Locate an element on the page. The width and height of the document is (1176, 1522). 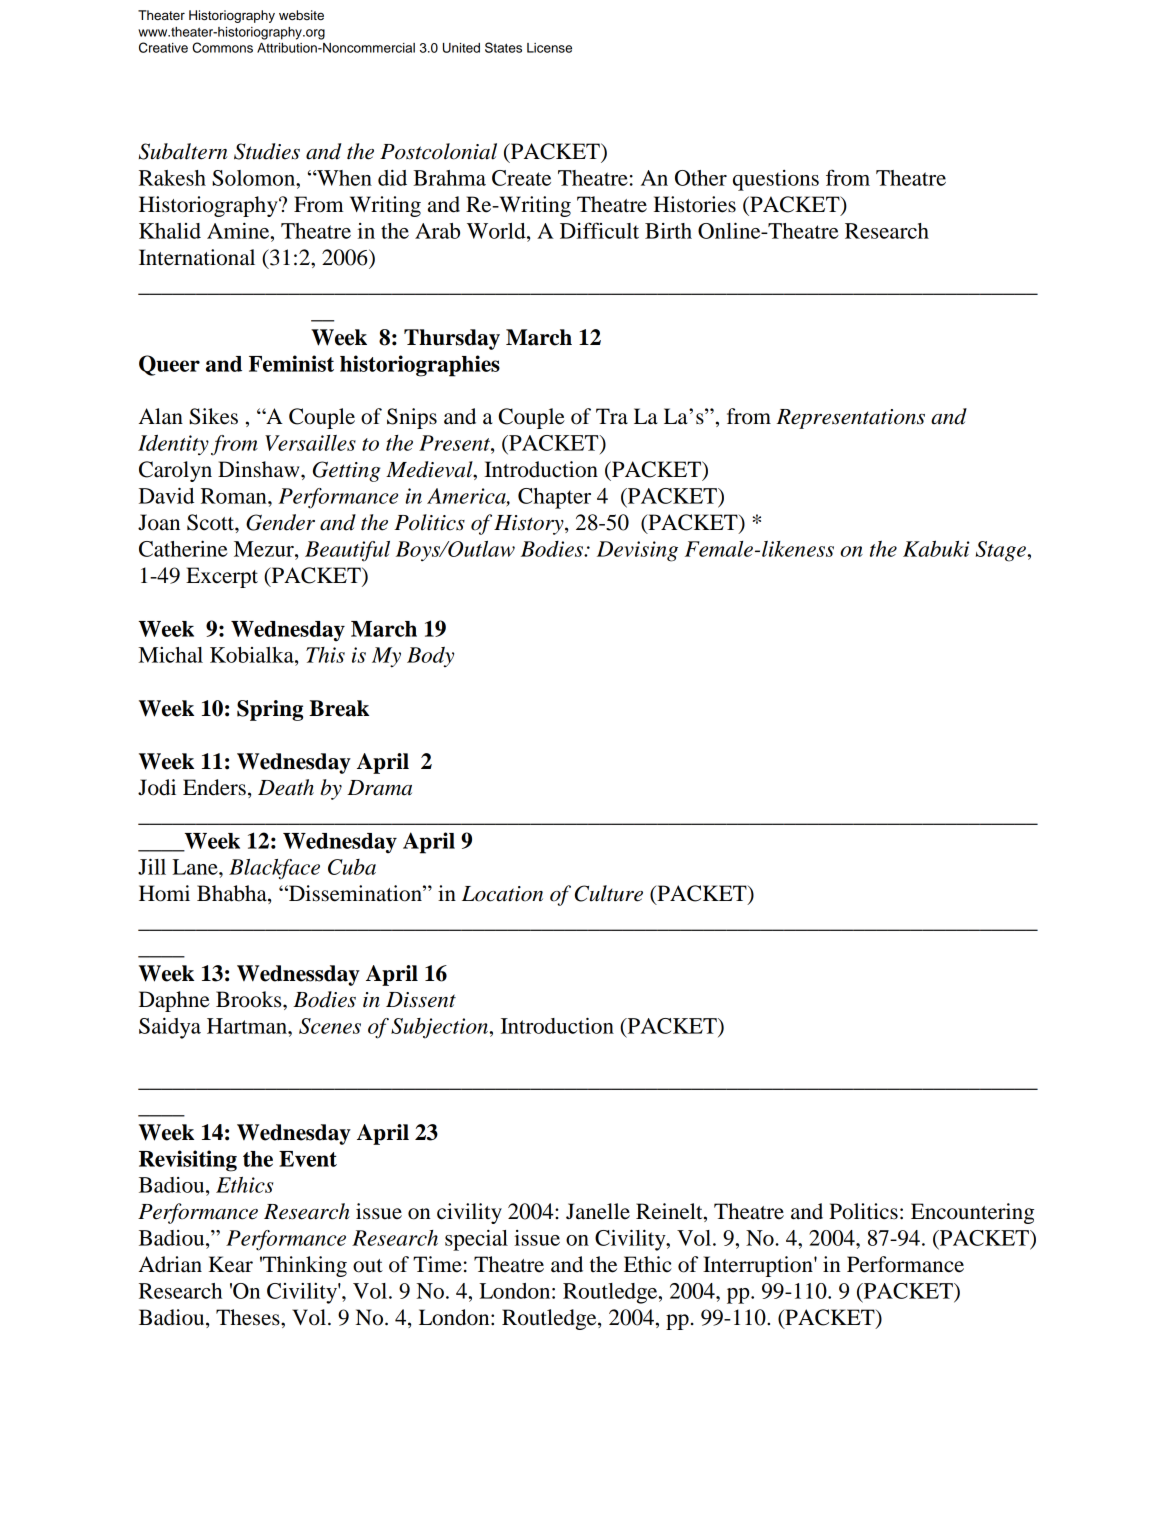
Theses is located at coordinates (249, 1317).
